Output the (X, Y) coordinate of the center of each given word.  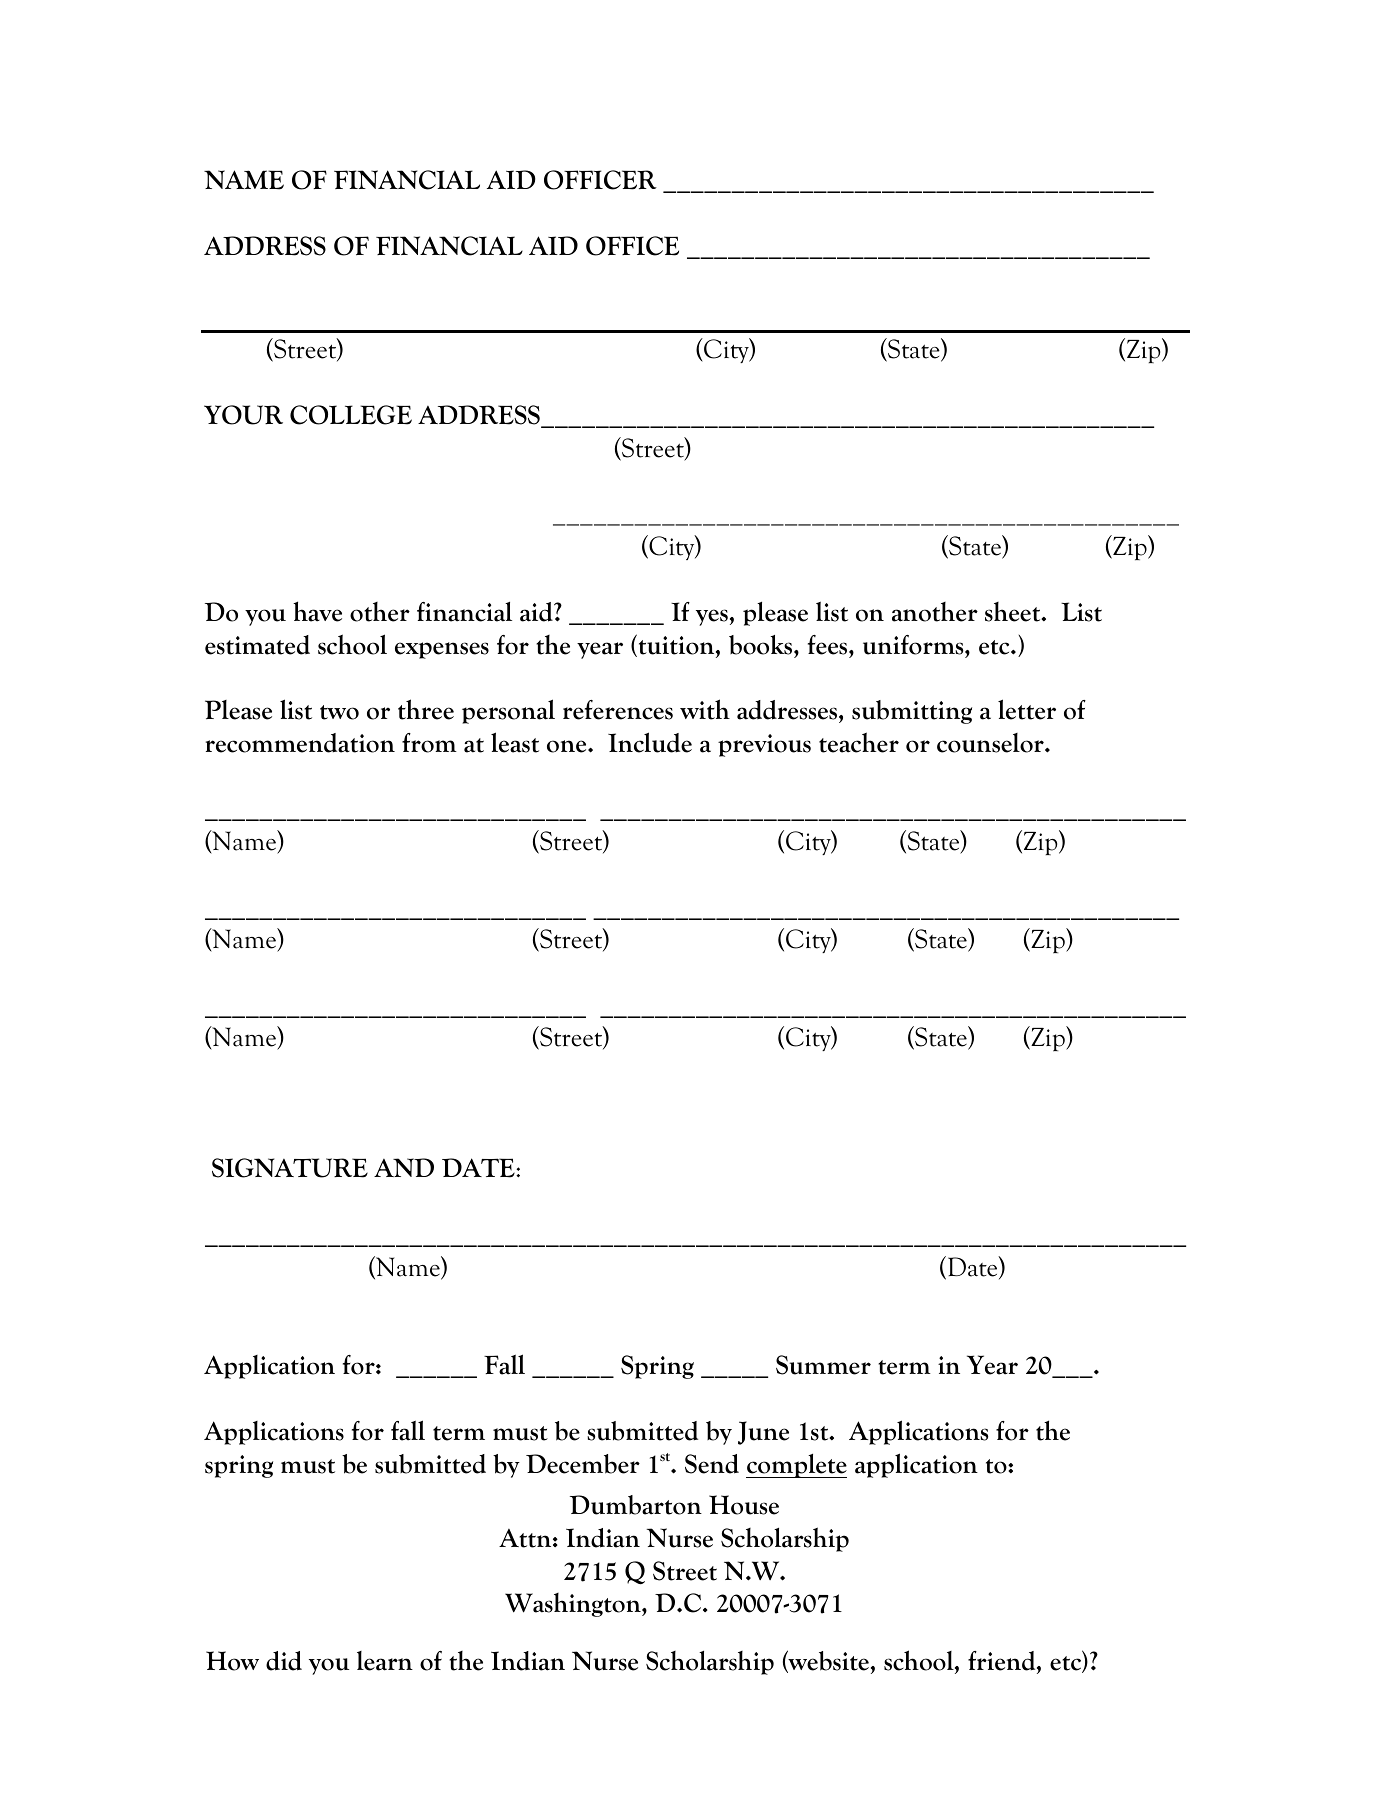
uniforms (914, 645)
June (763, 1433)
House (744, 1505)
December (583, 1464)
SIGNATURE (290, 1168)
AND (404, 1167)
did (284, 1661)
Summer (823, 1365)
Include (650, 742)
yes (712, 617)
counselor (991, 743)
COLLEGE (351, 415)
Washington (574, 1605)
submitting (912, 712)
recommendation (300, 743)
